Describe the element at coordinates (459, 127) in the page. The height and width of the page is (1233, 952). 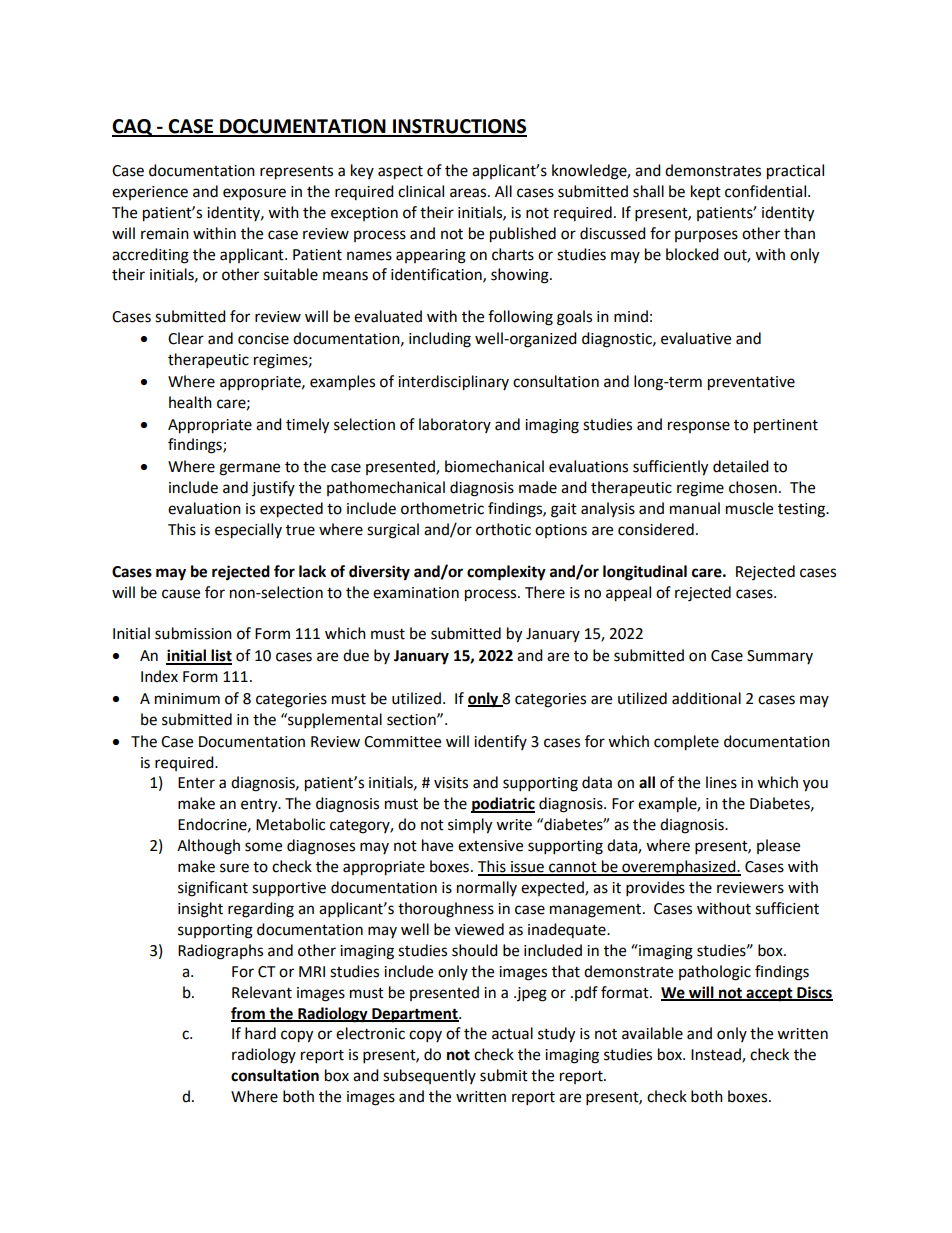
I see `INSTRUCTIONS` at that location.
